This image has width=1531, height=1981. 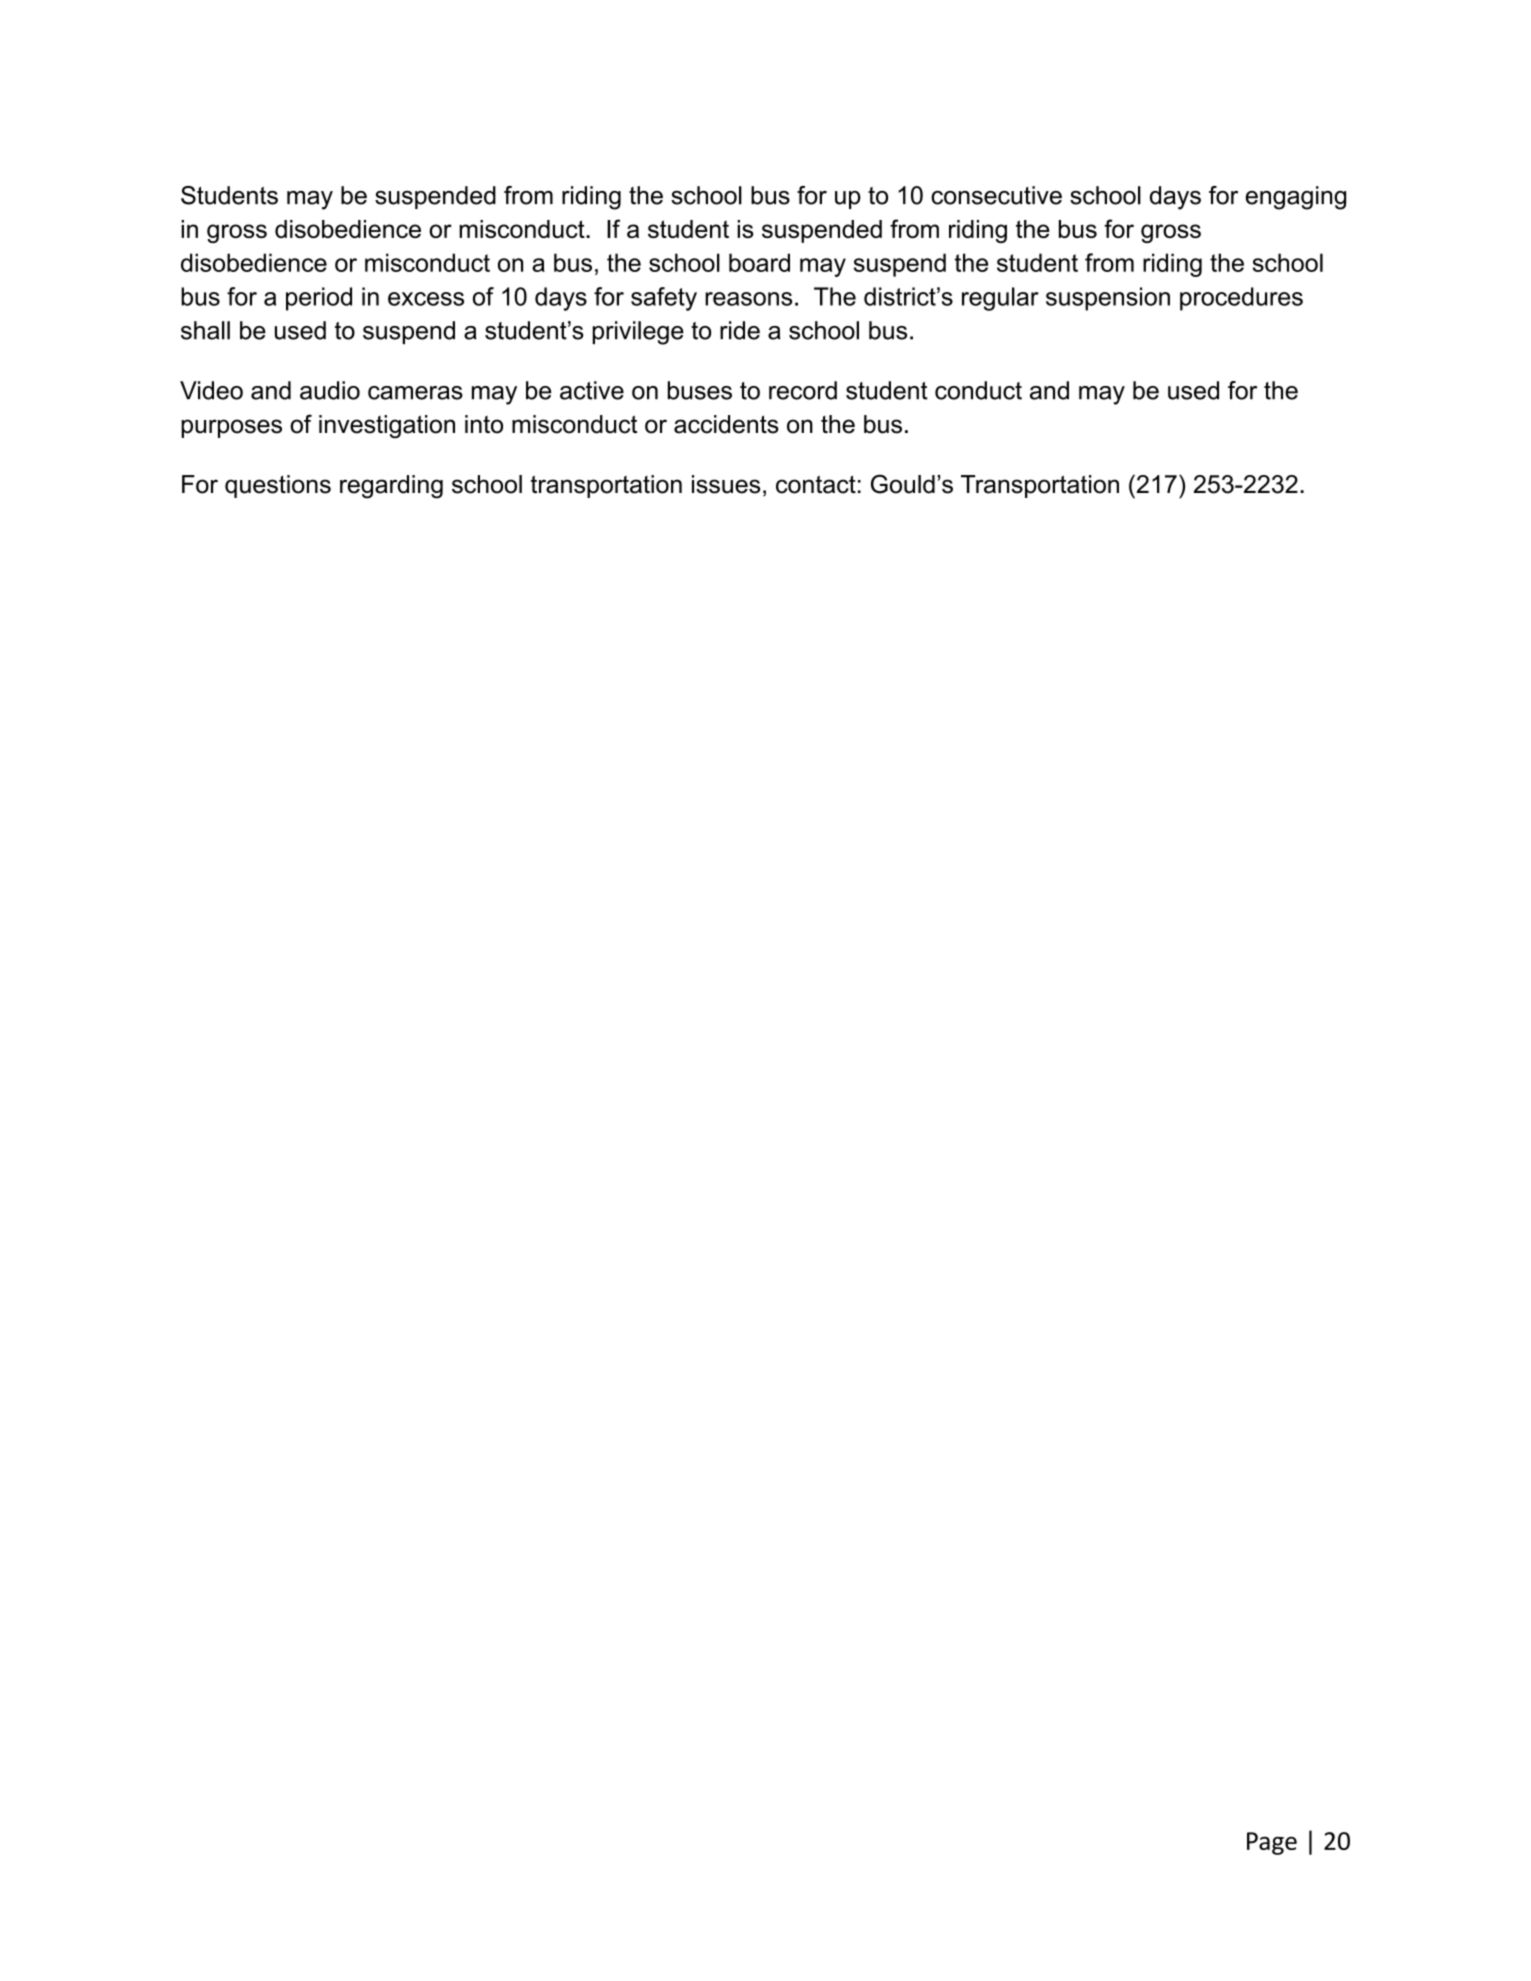 What do you see at coordinates (700, 390) in the image?
I see `buses` at bounding box center [700, 390].
